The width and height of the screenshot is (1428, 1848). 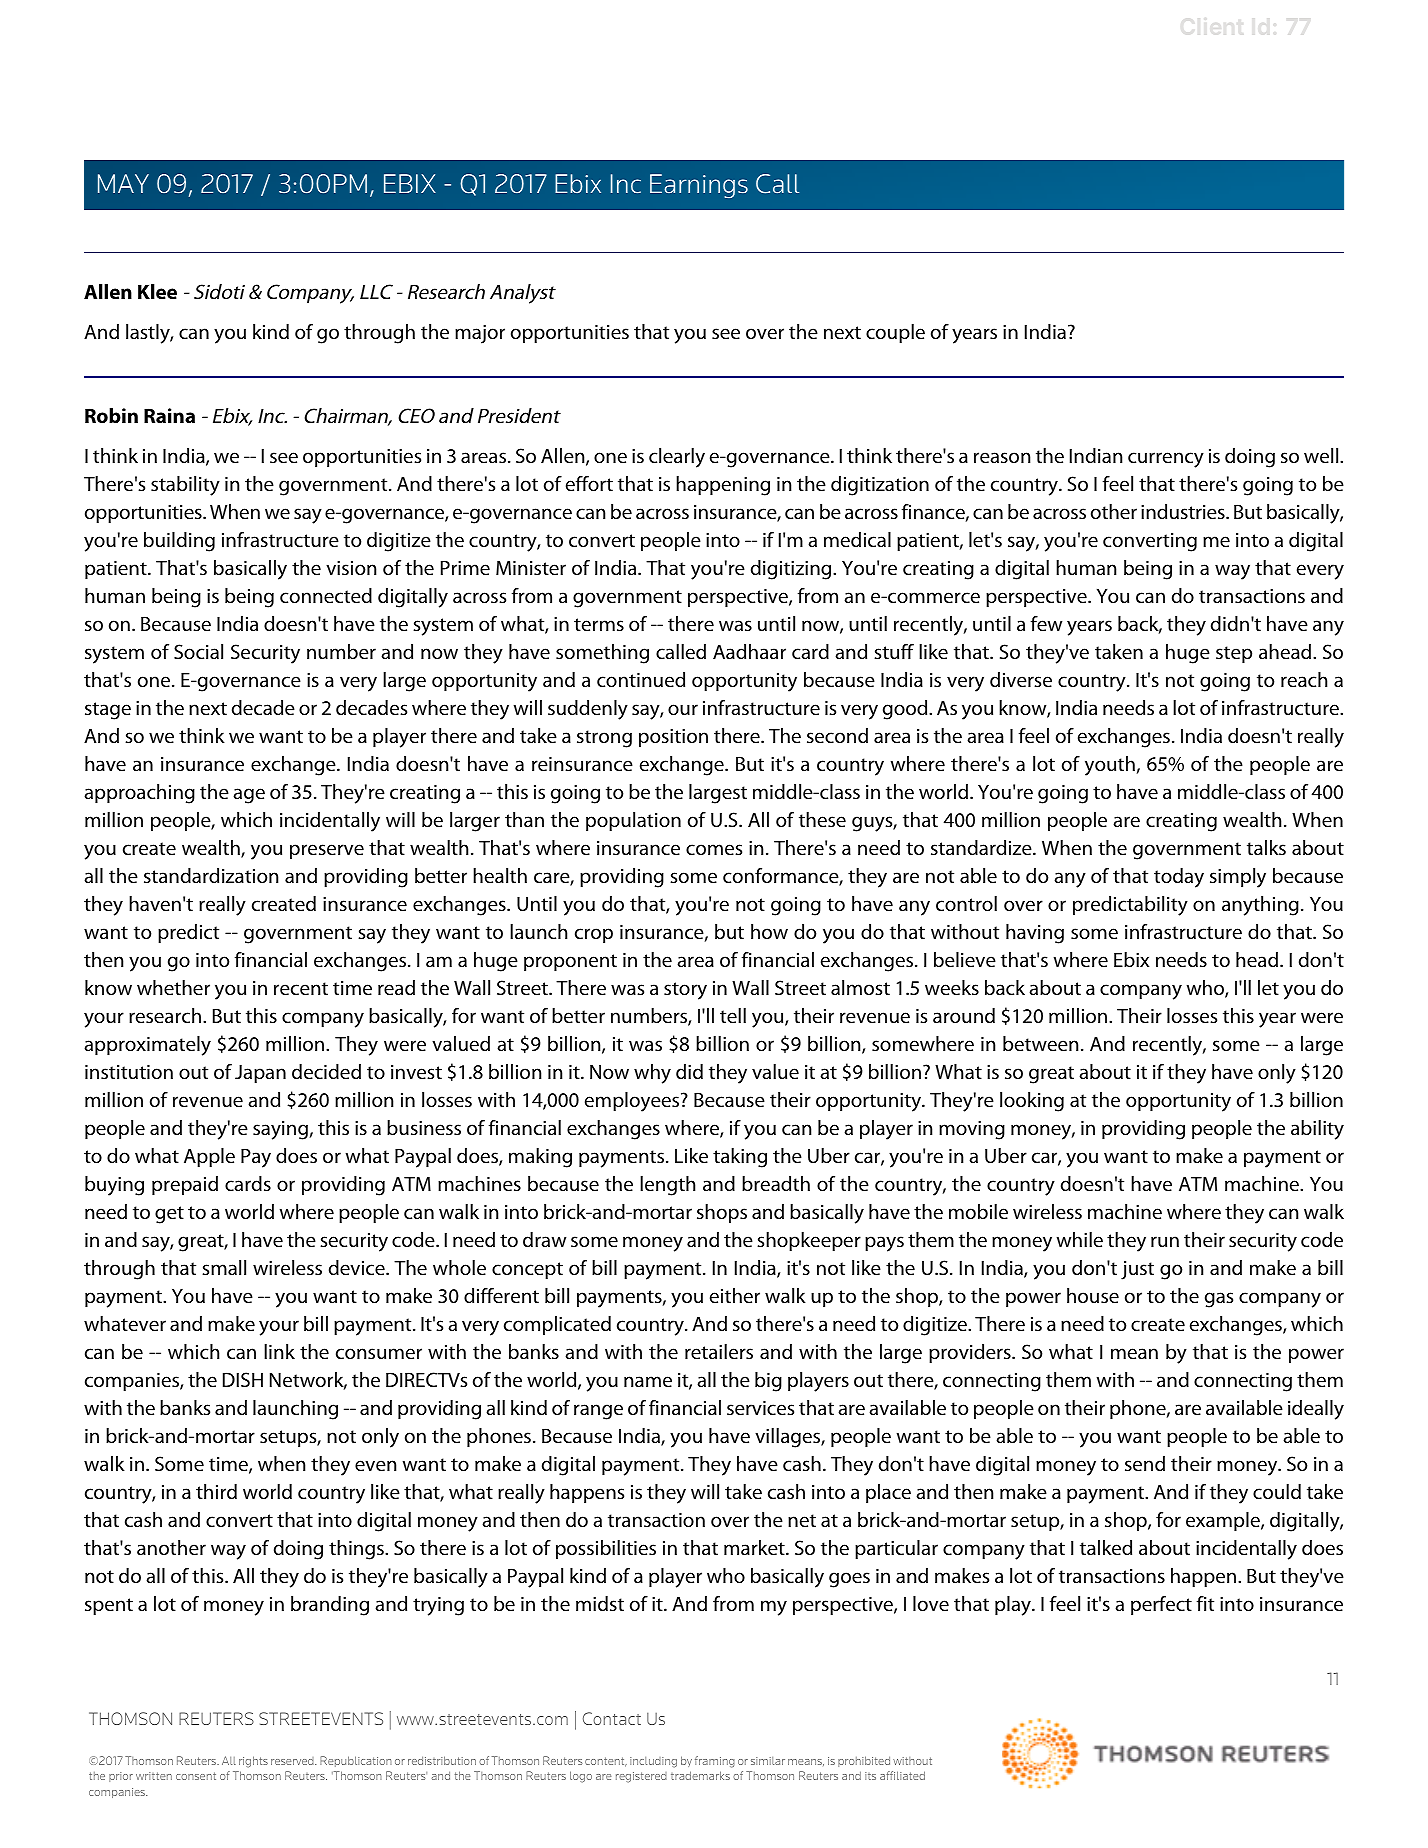 I want to click on couple, so click(x=895, y=333).
